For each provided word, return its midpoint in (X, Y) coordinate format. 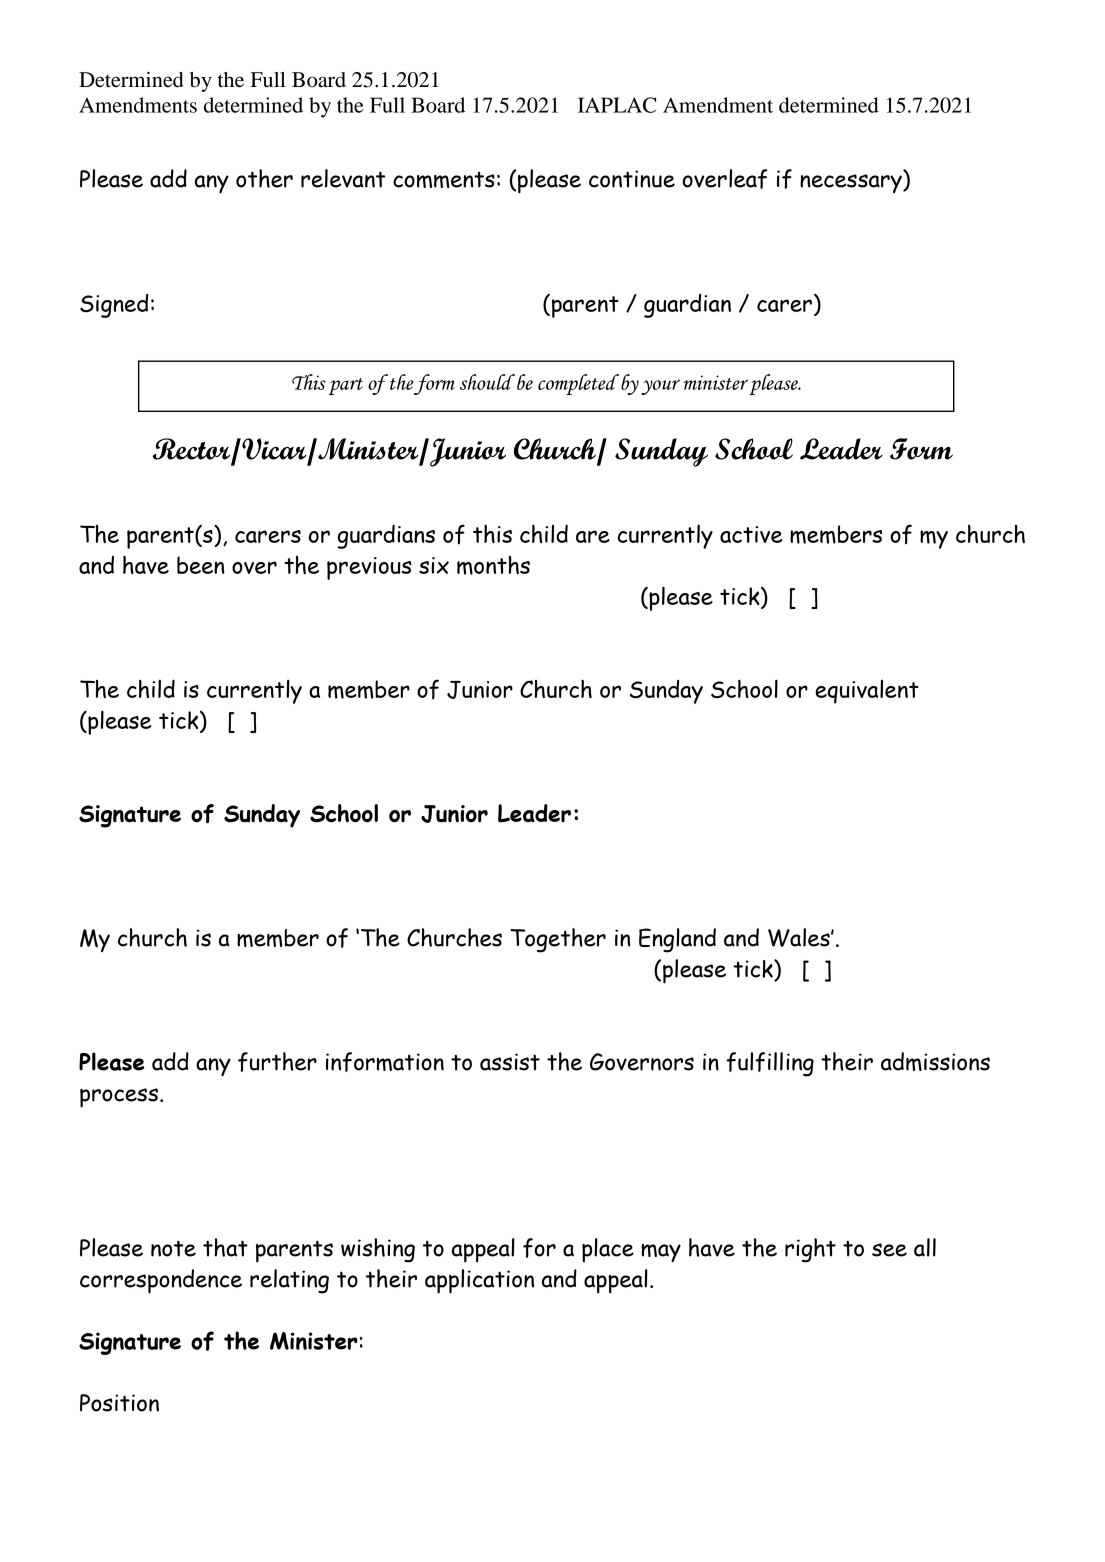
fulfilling (770, 1064)
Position (119, 1403)
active (751, 534)
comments (444, 180)
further (277, 1062)
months (493, 565)
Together (558, 940)
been (201, 565)
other (264, 178)
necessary (852, 183)
